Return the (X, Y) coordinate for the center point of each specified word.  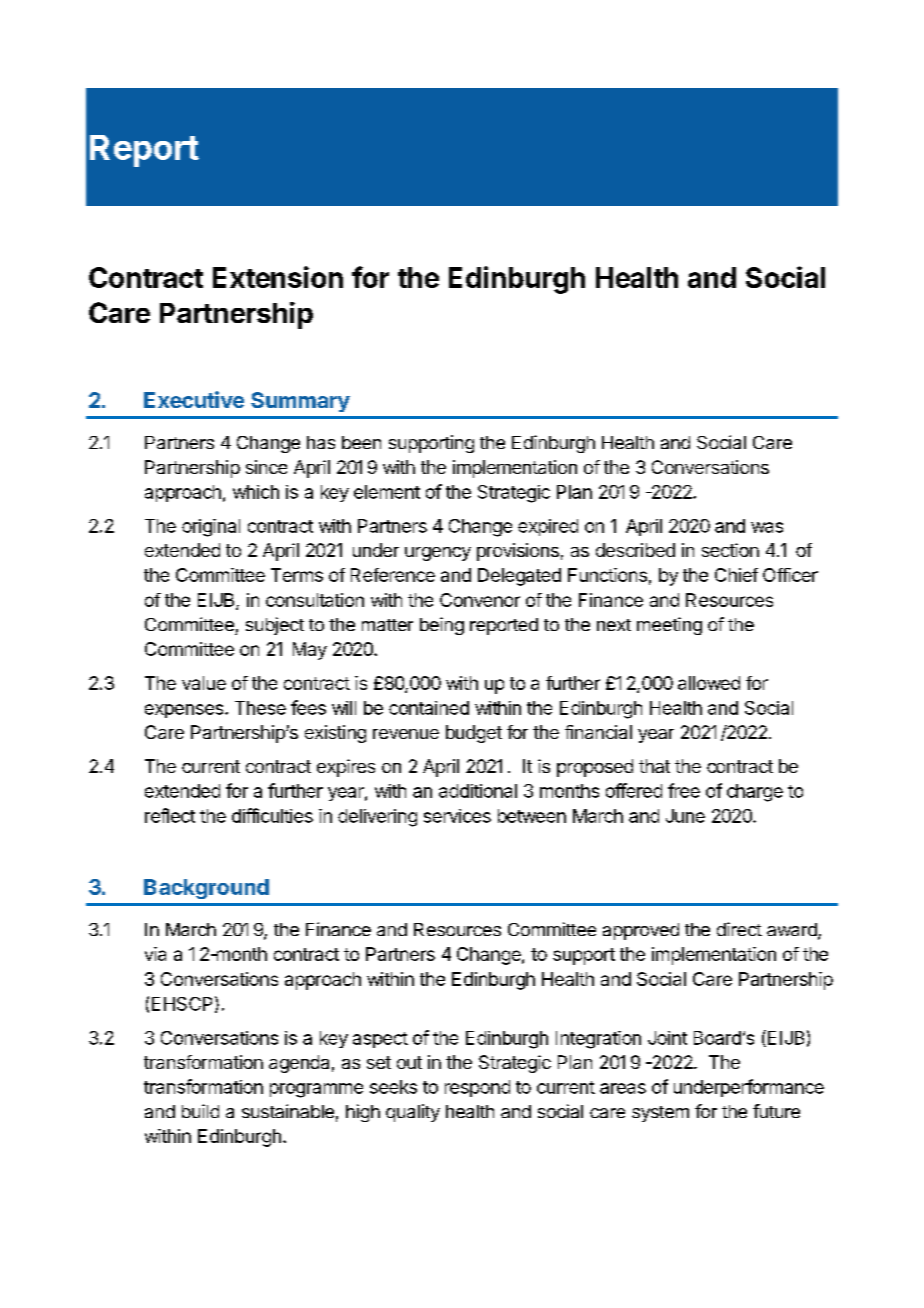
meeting (669, 626)
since (266, 467)
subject (275, 626)
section (730, 550)
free (684, 790)
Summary (300, 402)
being (442, 626)
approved (641, 931)
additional (478, 791)
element (387, 492)
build (200, 1111)
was (767, 527)
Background (206, 889)
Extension (278, 277)
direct (739, 929)
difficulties (272, 815)
